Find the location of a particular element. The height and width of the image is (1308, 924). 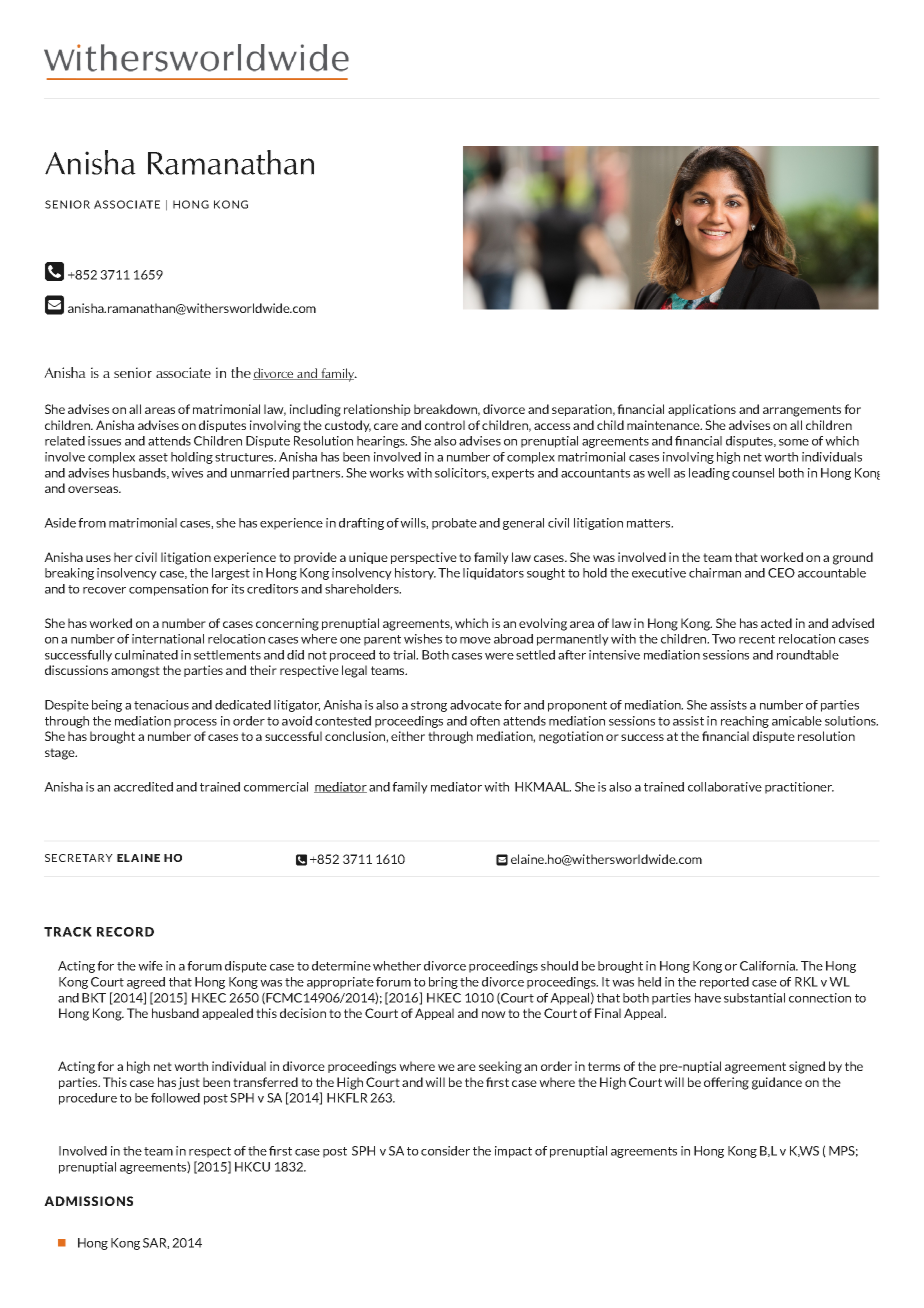

accredited is located at coordinates (143, 787).
